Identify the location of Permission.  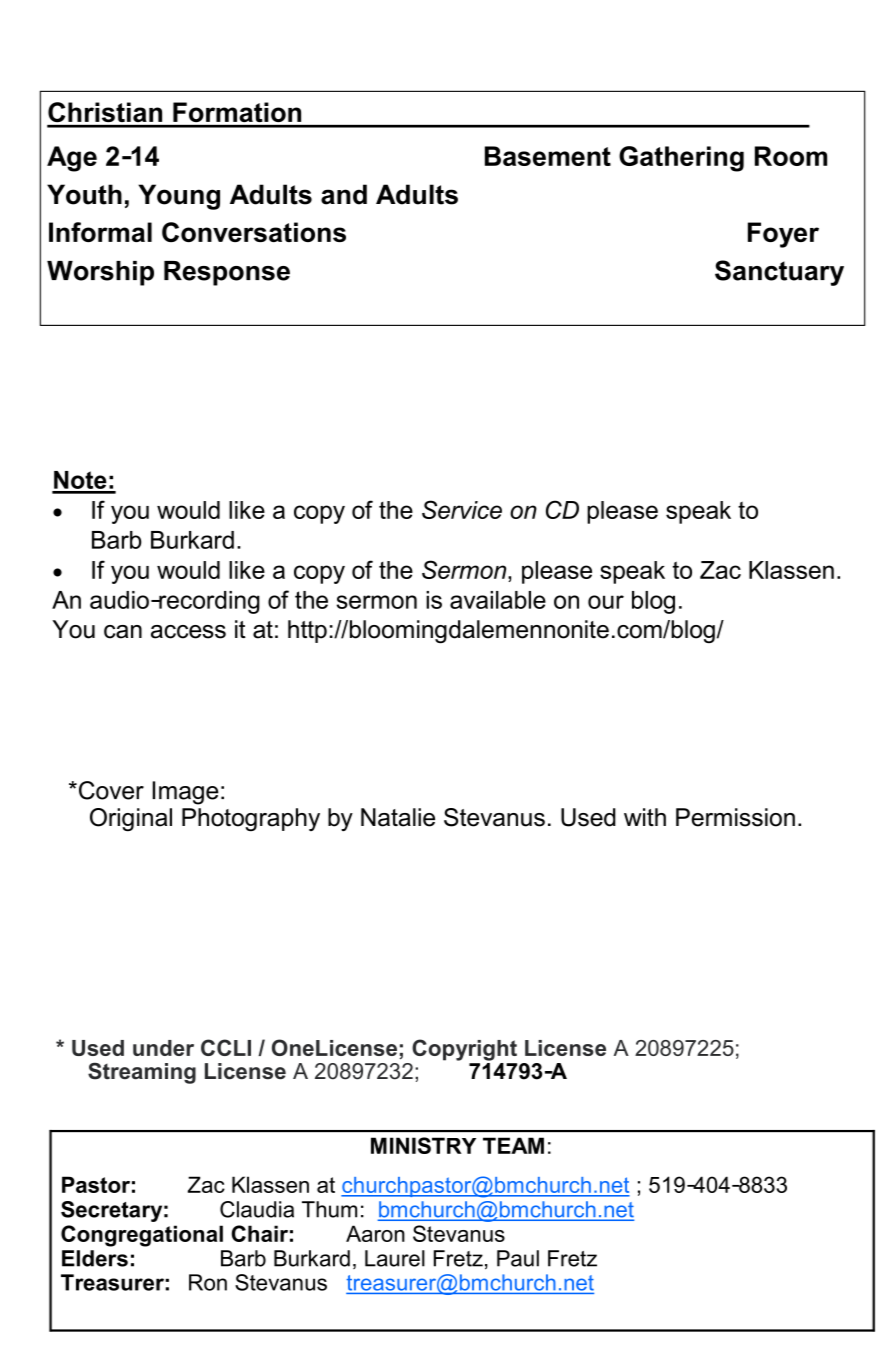
(735, 817).
